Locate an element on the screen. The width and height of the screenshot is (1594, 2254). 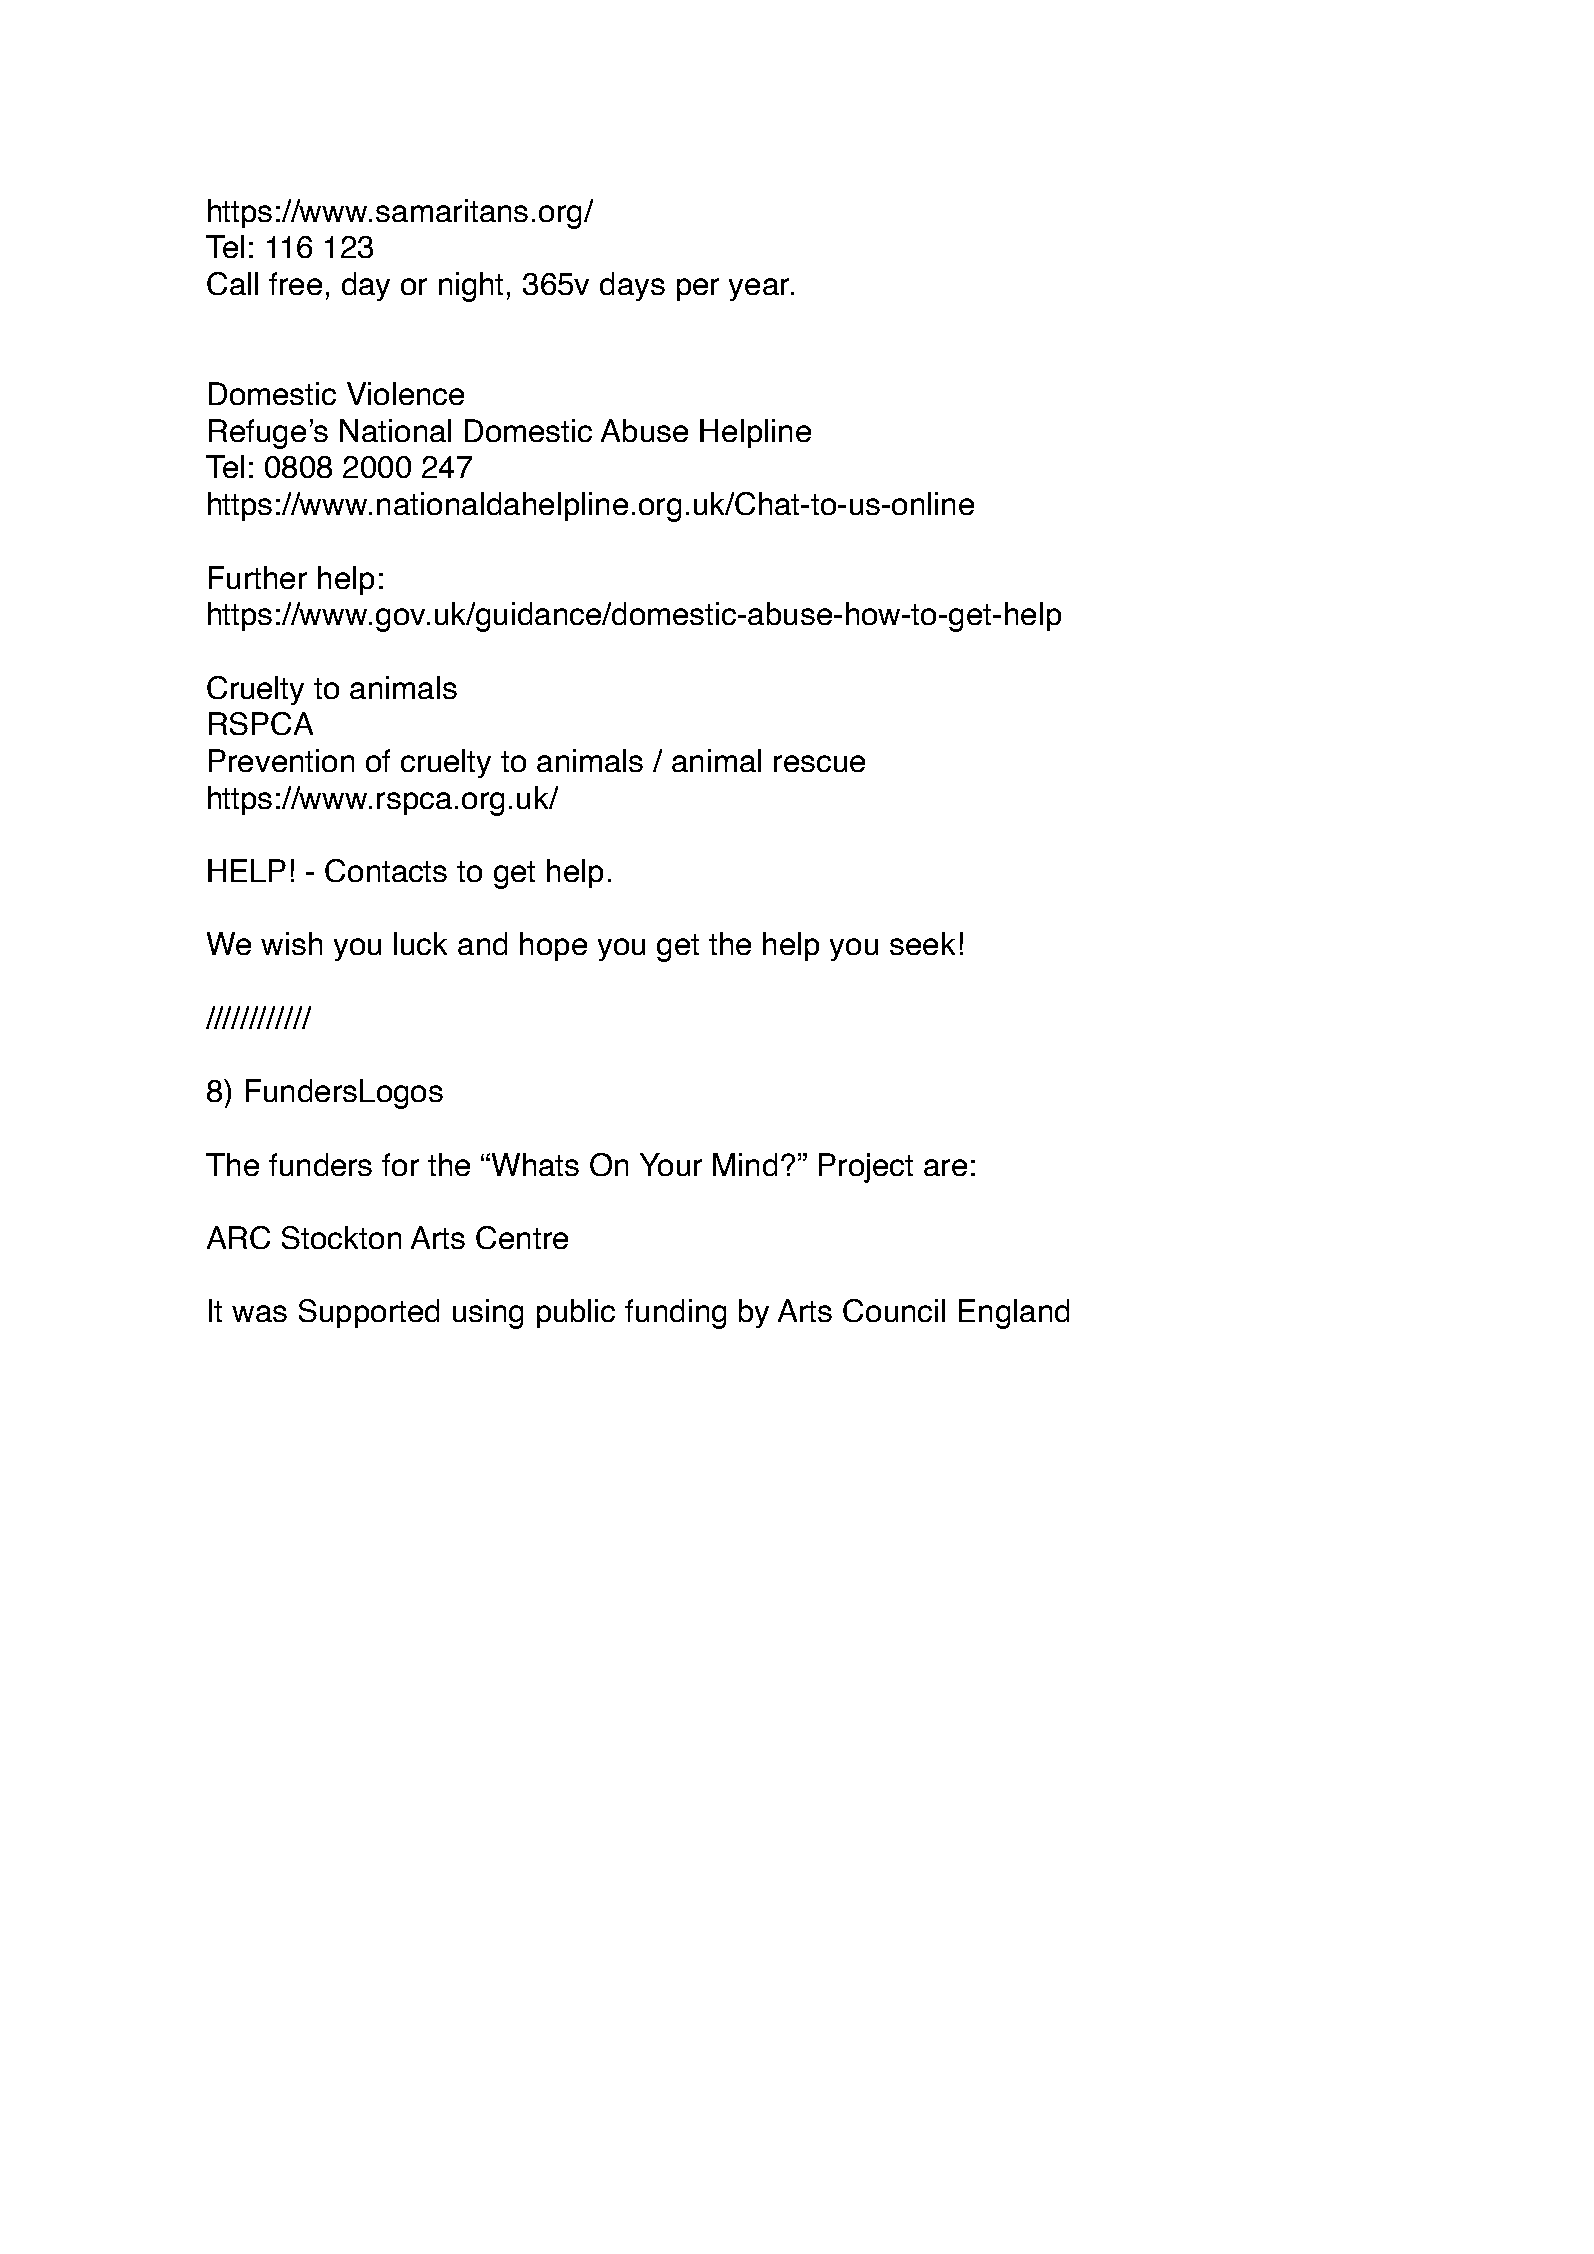
free is located at coordinates (295, 283).
